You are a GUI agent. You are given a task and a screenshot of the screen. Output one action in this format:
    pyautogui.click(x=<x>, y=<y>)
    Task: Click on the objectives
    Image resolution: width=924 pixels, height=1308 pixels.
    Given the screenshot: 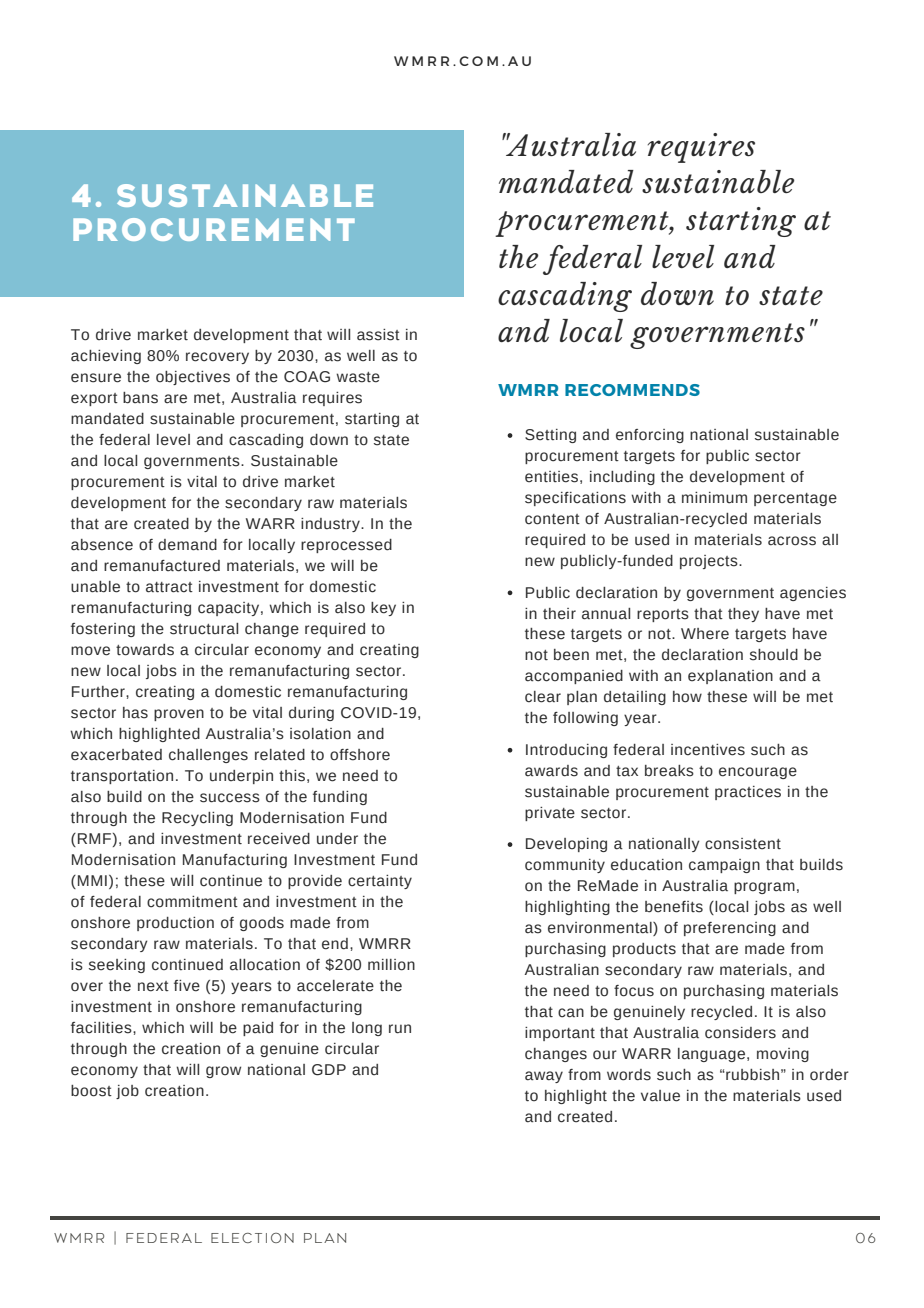 What is the action you would take?
    pyautogui.click(x=193, y=378)
